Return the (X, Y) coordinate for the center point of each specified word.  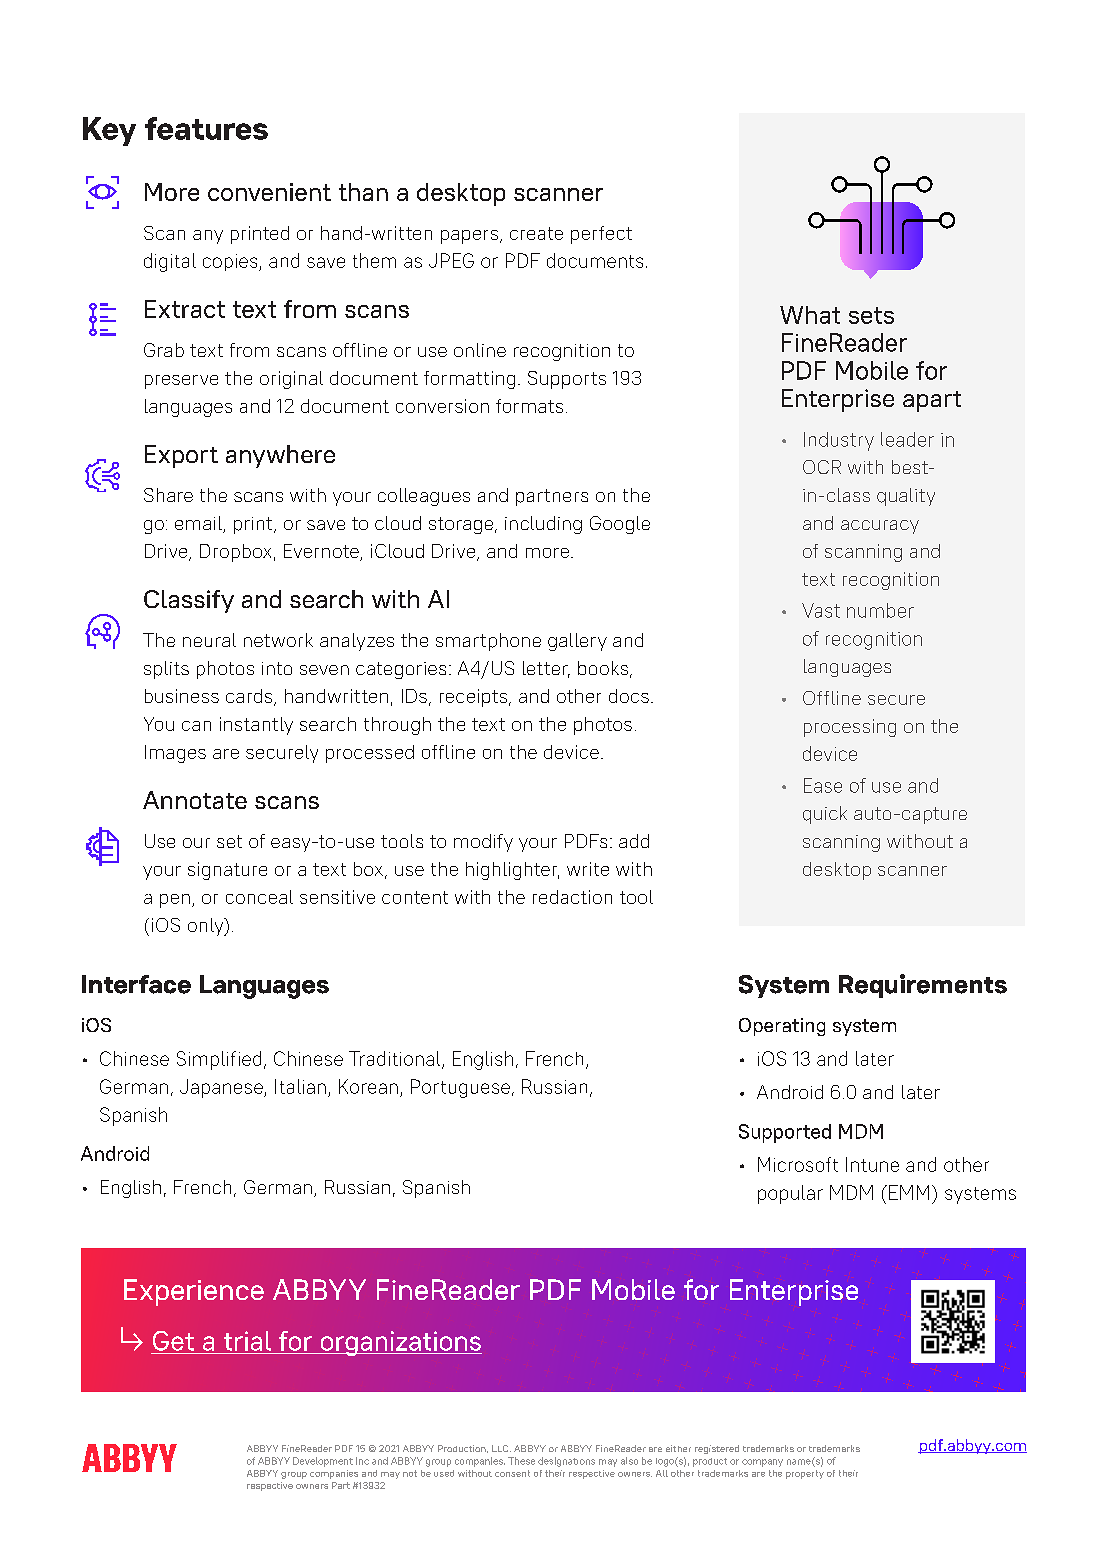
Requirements (923, 986)
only (207, 927)
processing (850, 728)
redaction (572, 897)
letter (546, 669)
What (810, 315)
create (536, 233)
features (206, 128)
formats (529, 406)
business (182, 696)
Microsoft (798, 1164)
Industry (839, 441)
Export (181, 456)
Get (173, 1341)
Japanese (222, 1088)
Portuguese (460, 1088)
